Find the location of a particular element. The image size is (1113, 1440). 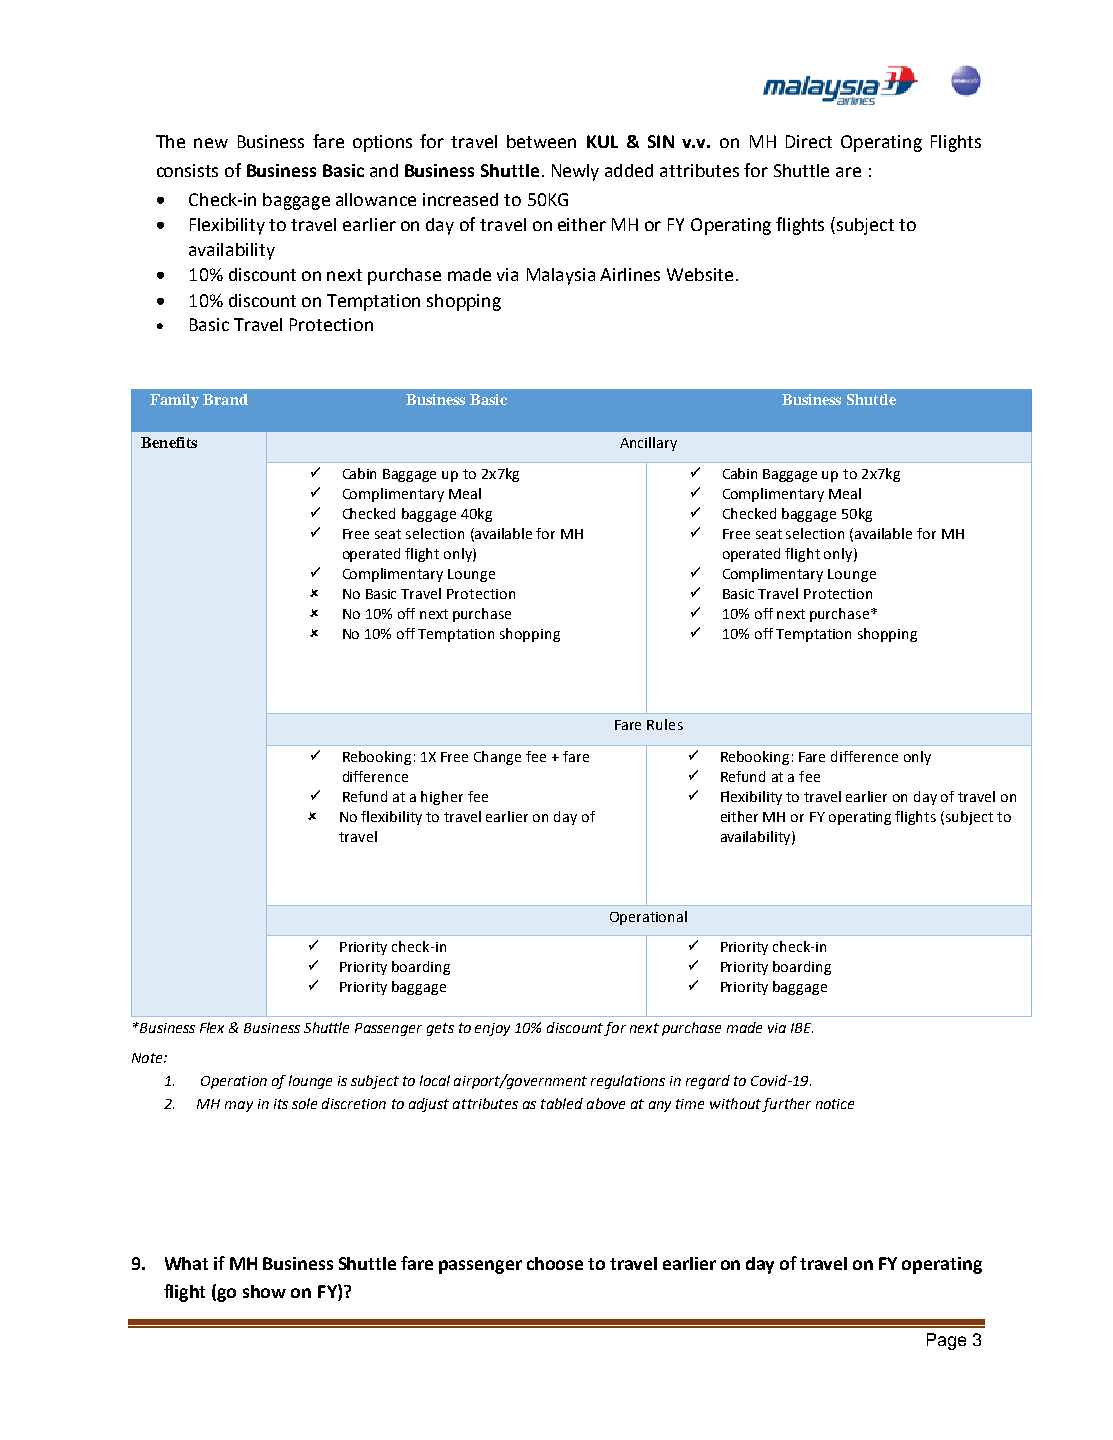

Change is located at coordinates (497, 758).
